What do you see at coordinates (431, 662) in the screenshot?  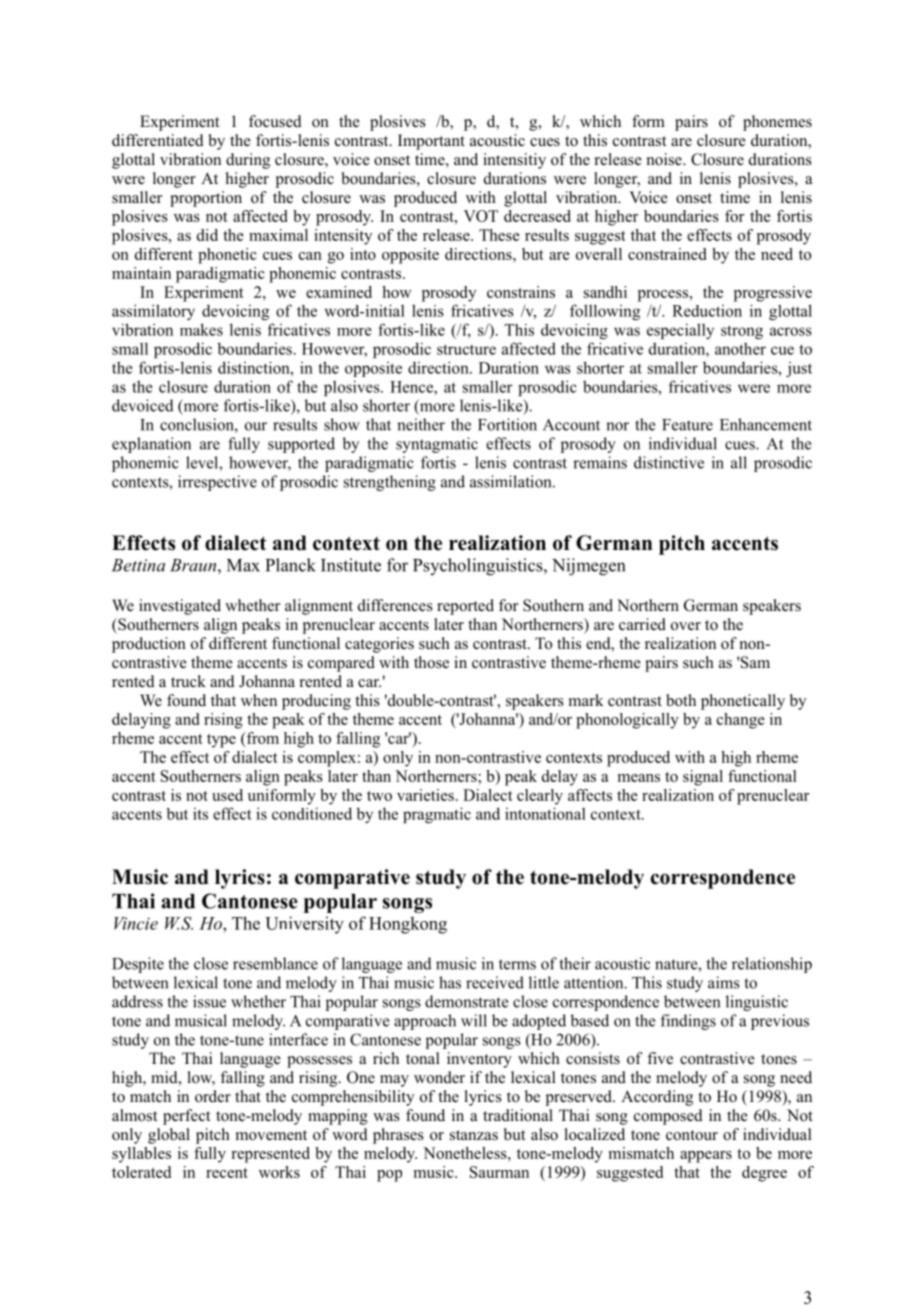 I see `those` at bounding box center [431, 662].
